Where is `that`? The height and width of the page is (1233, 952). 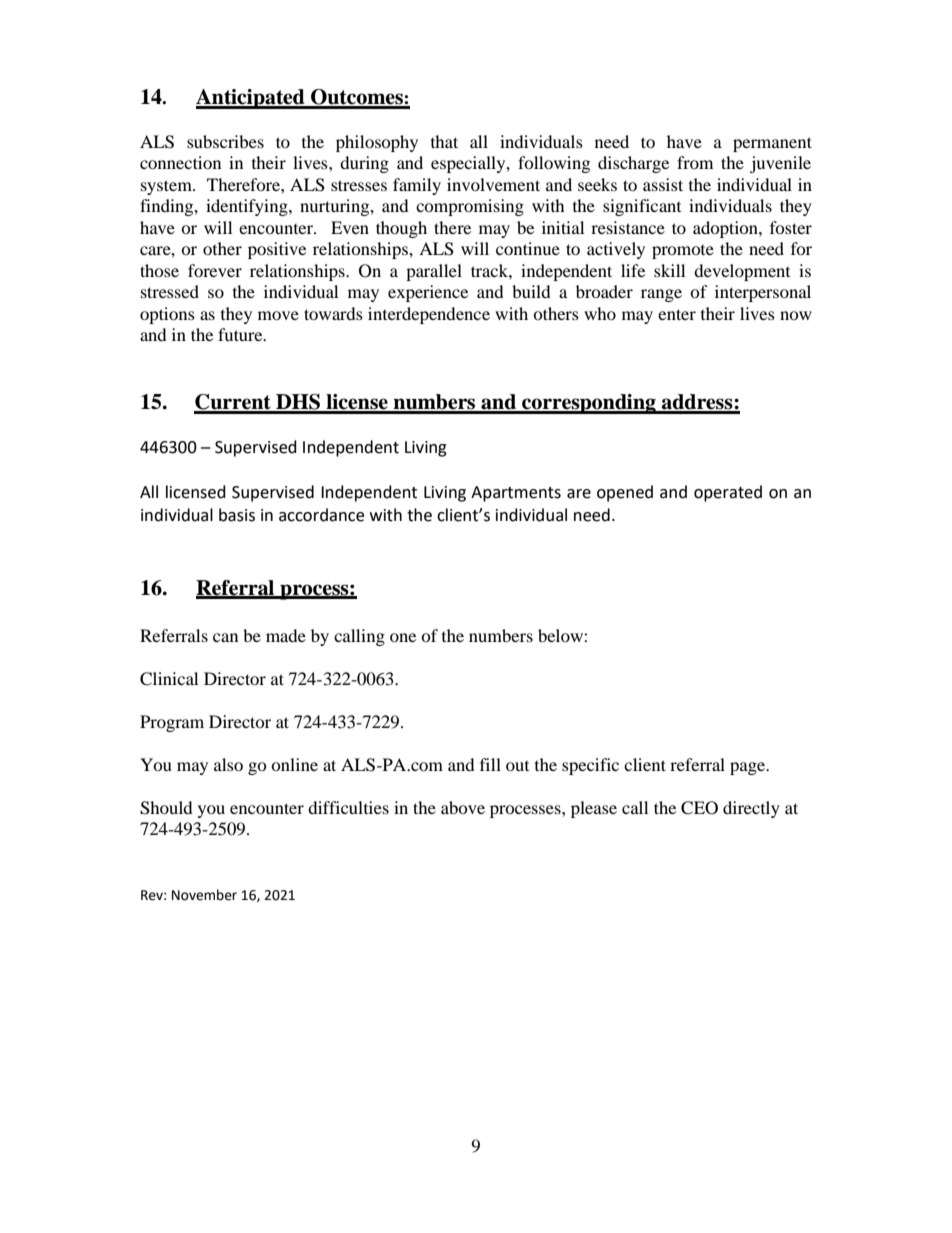 that is located at coordinates (444, 141).
